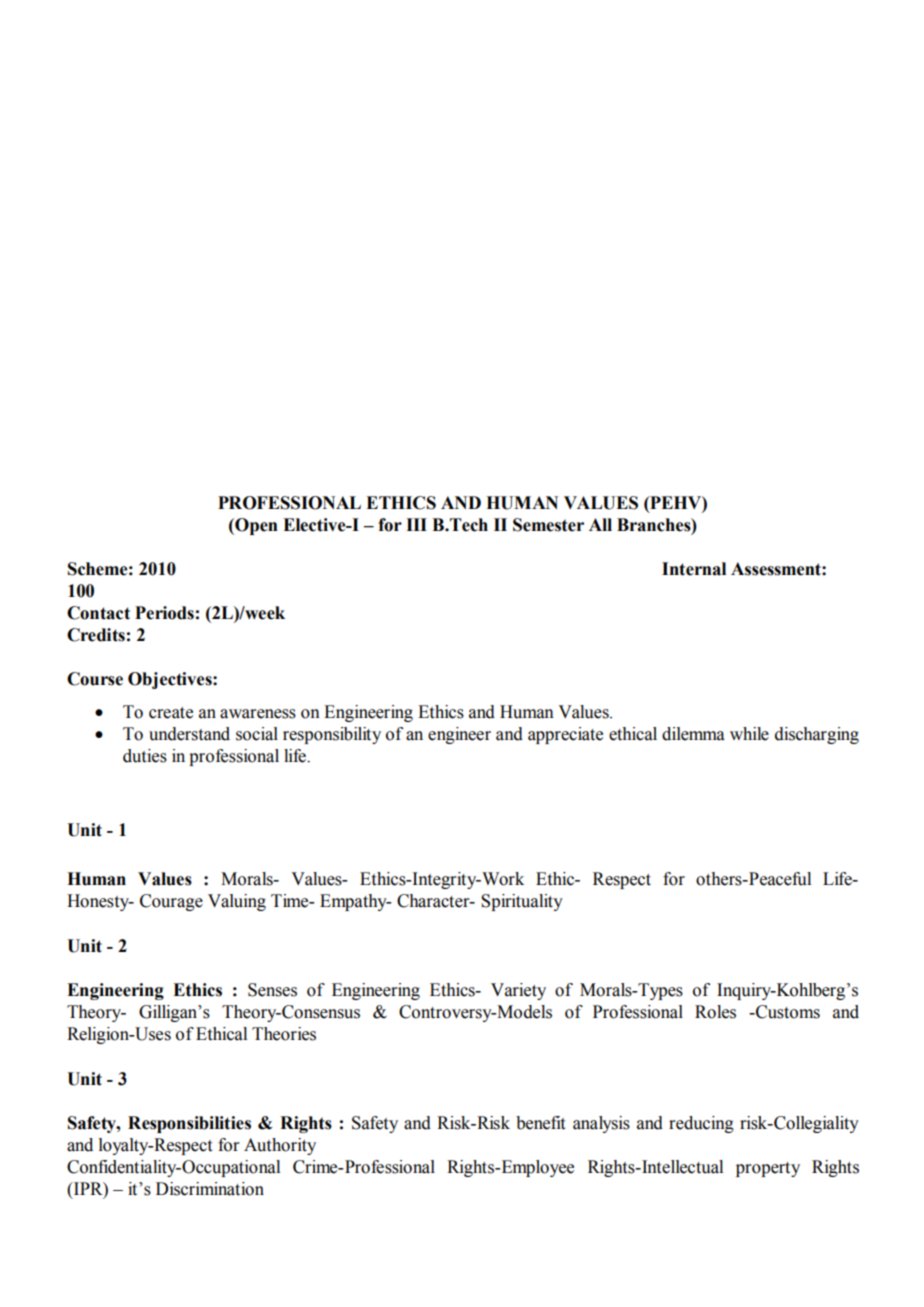  What do you see at coordinates (332, 735) in the screenshot?
I see `responsibility` at bounding box center [332, 735].
